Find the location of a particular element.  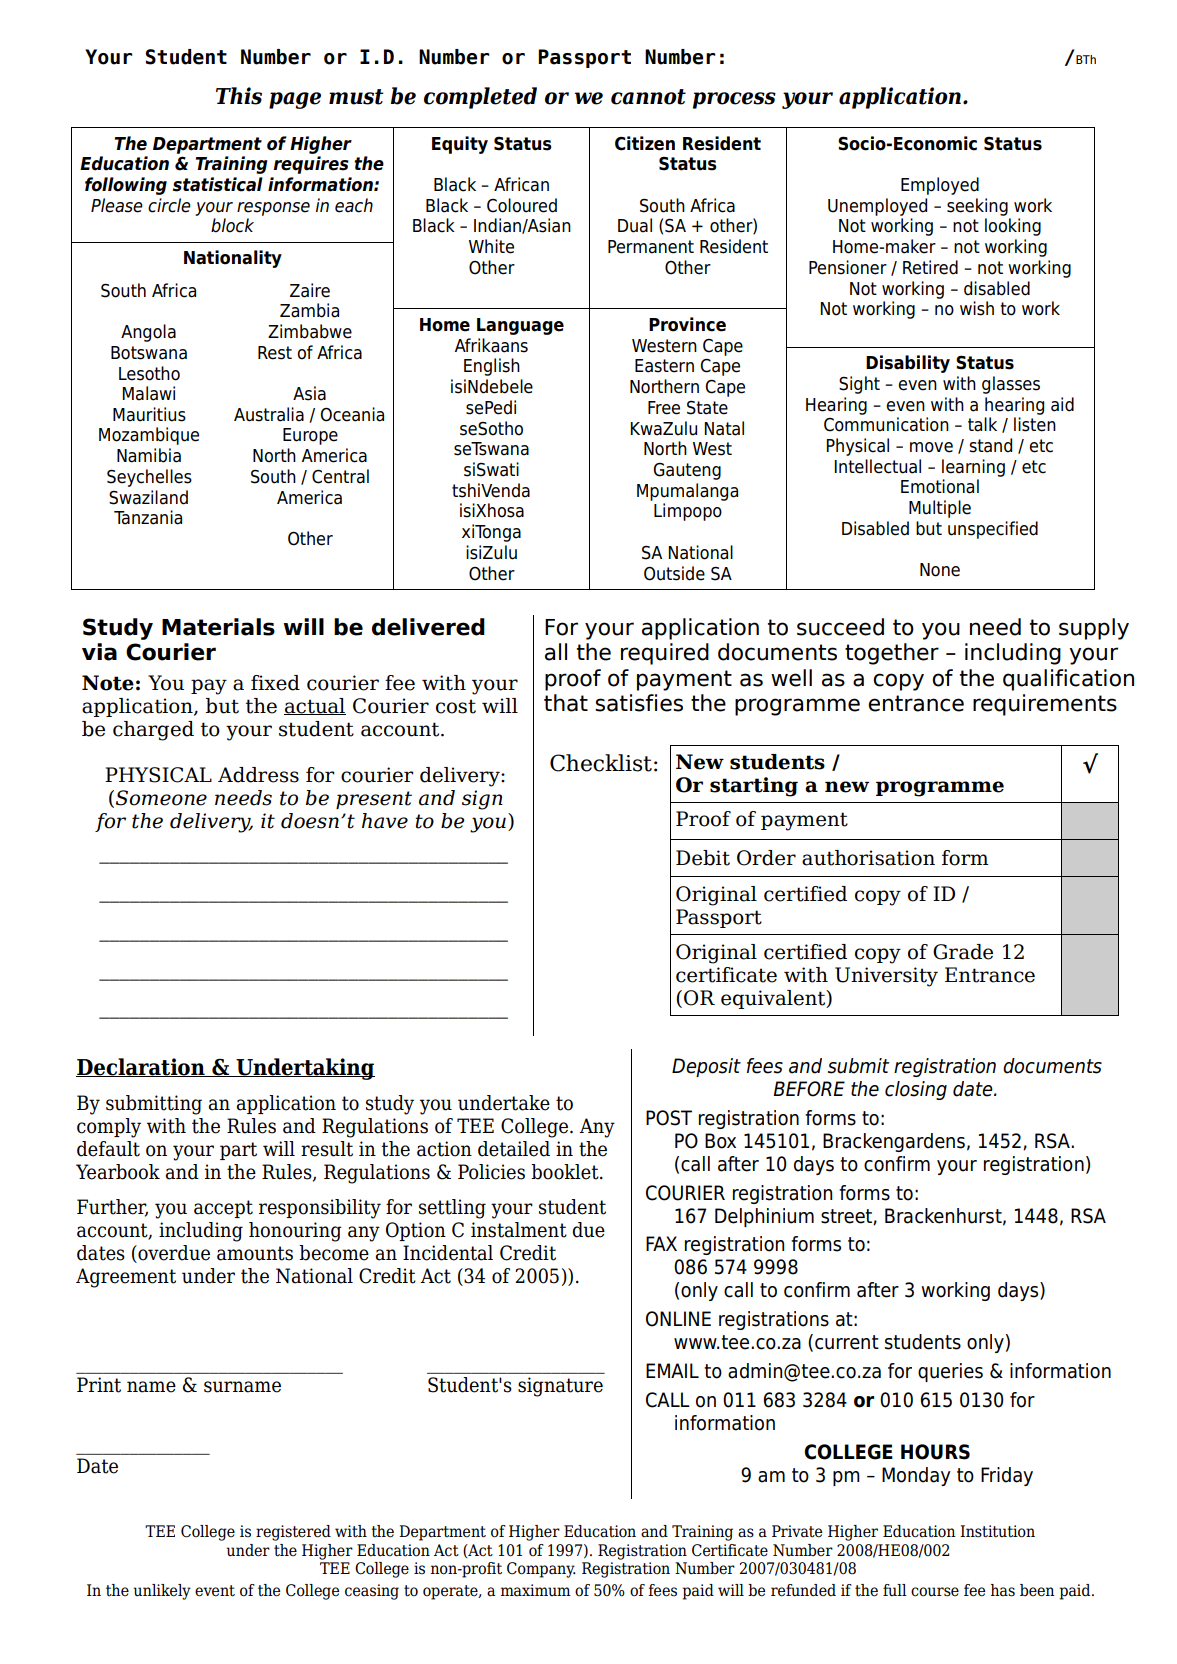

Citizen is located at coordinates (645, 143).
